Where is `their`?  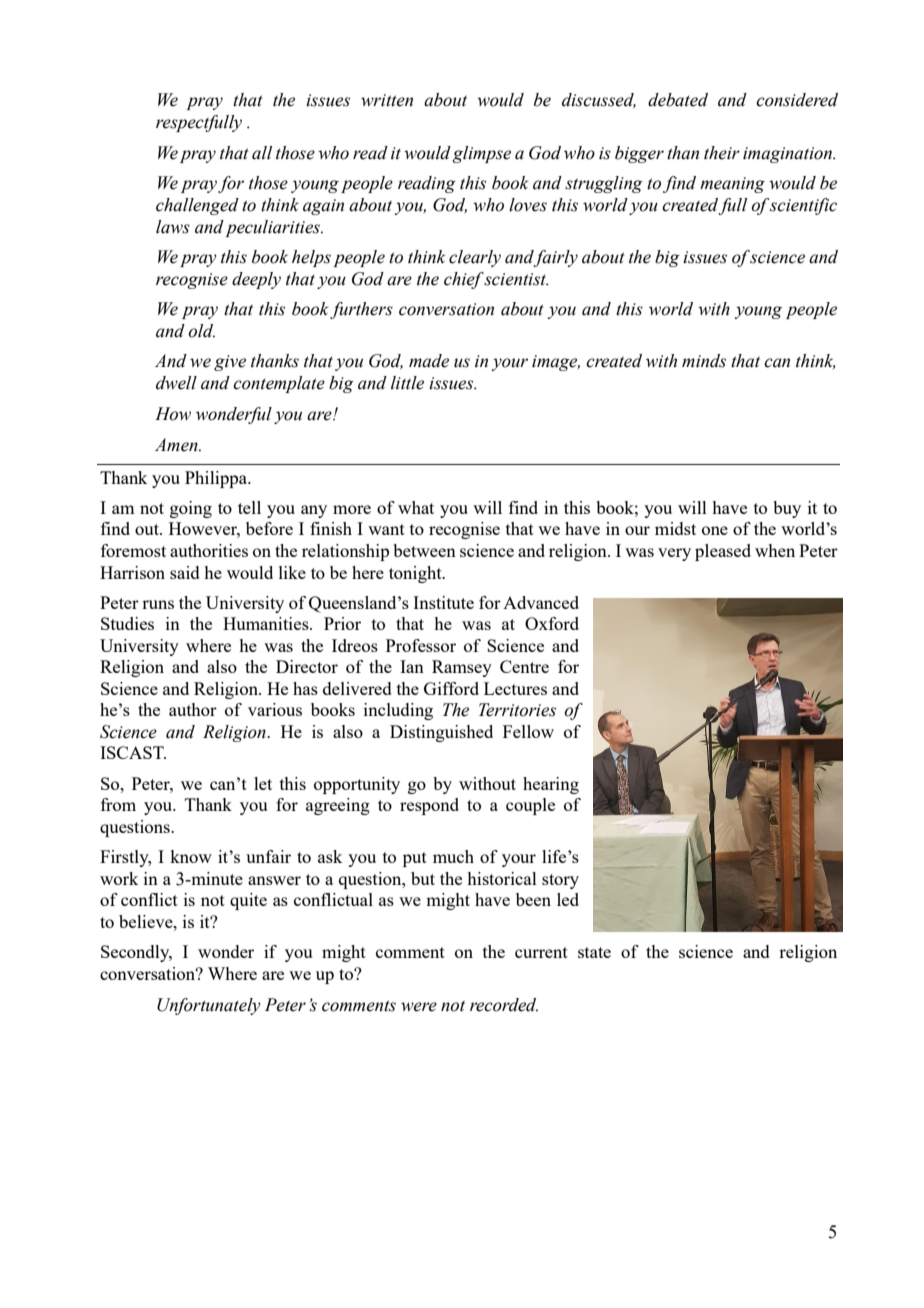
their is located at coordinates (722, 153).
